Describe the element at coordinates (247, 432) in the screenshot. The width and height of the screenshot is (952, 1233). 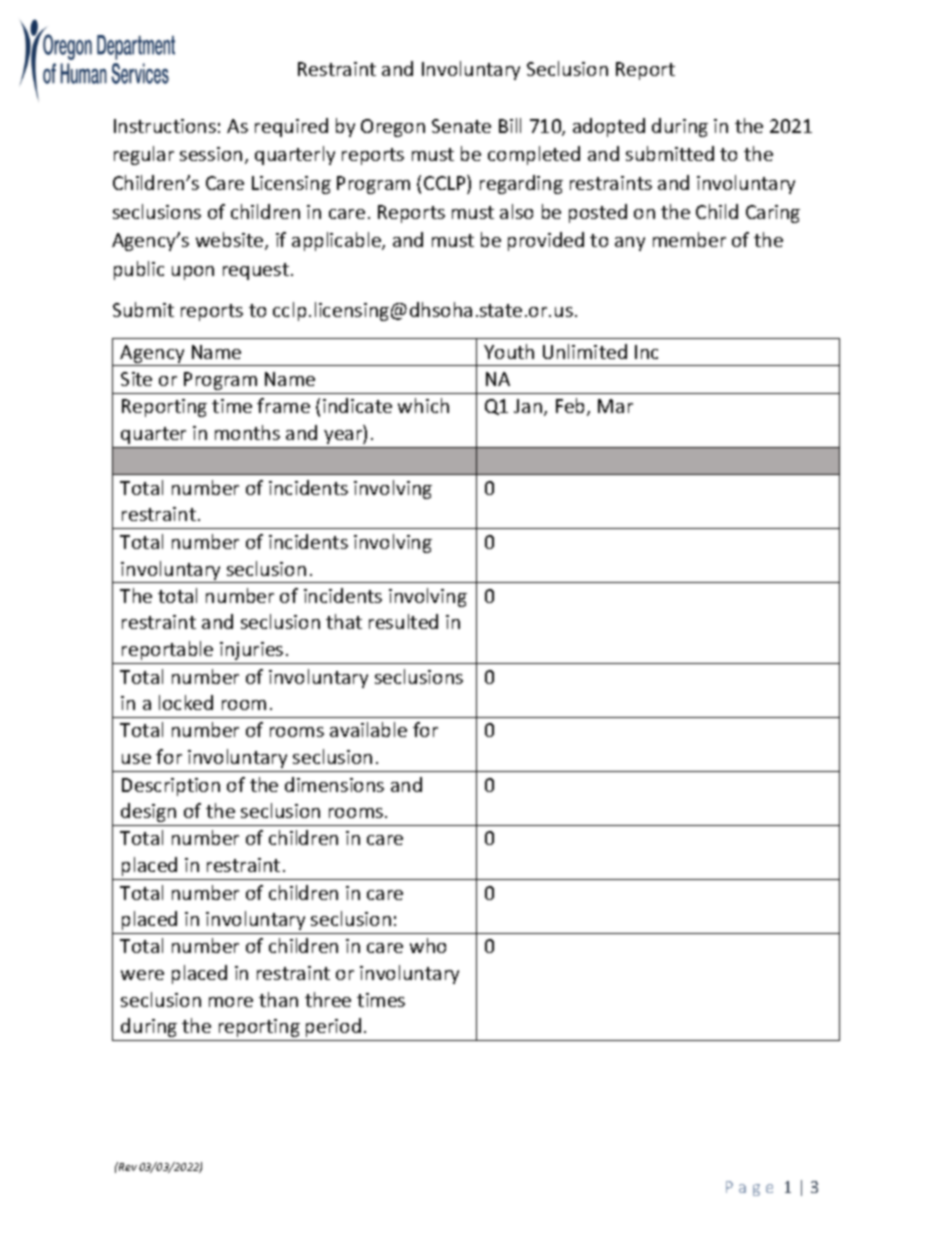
I see `months` at that location.
